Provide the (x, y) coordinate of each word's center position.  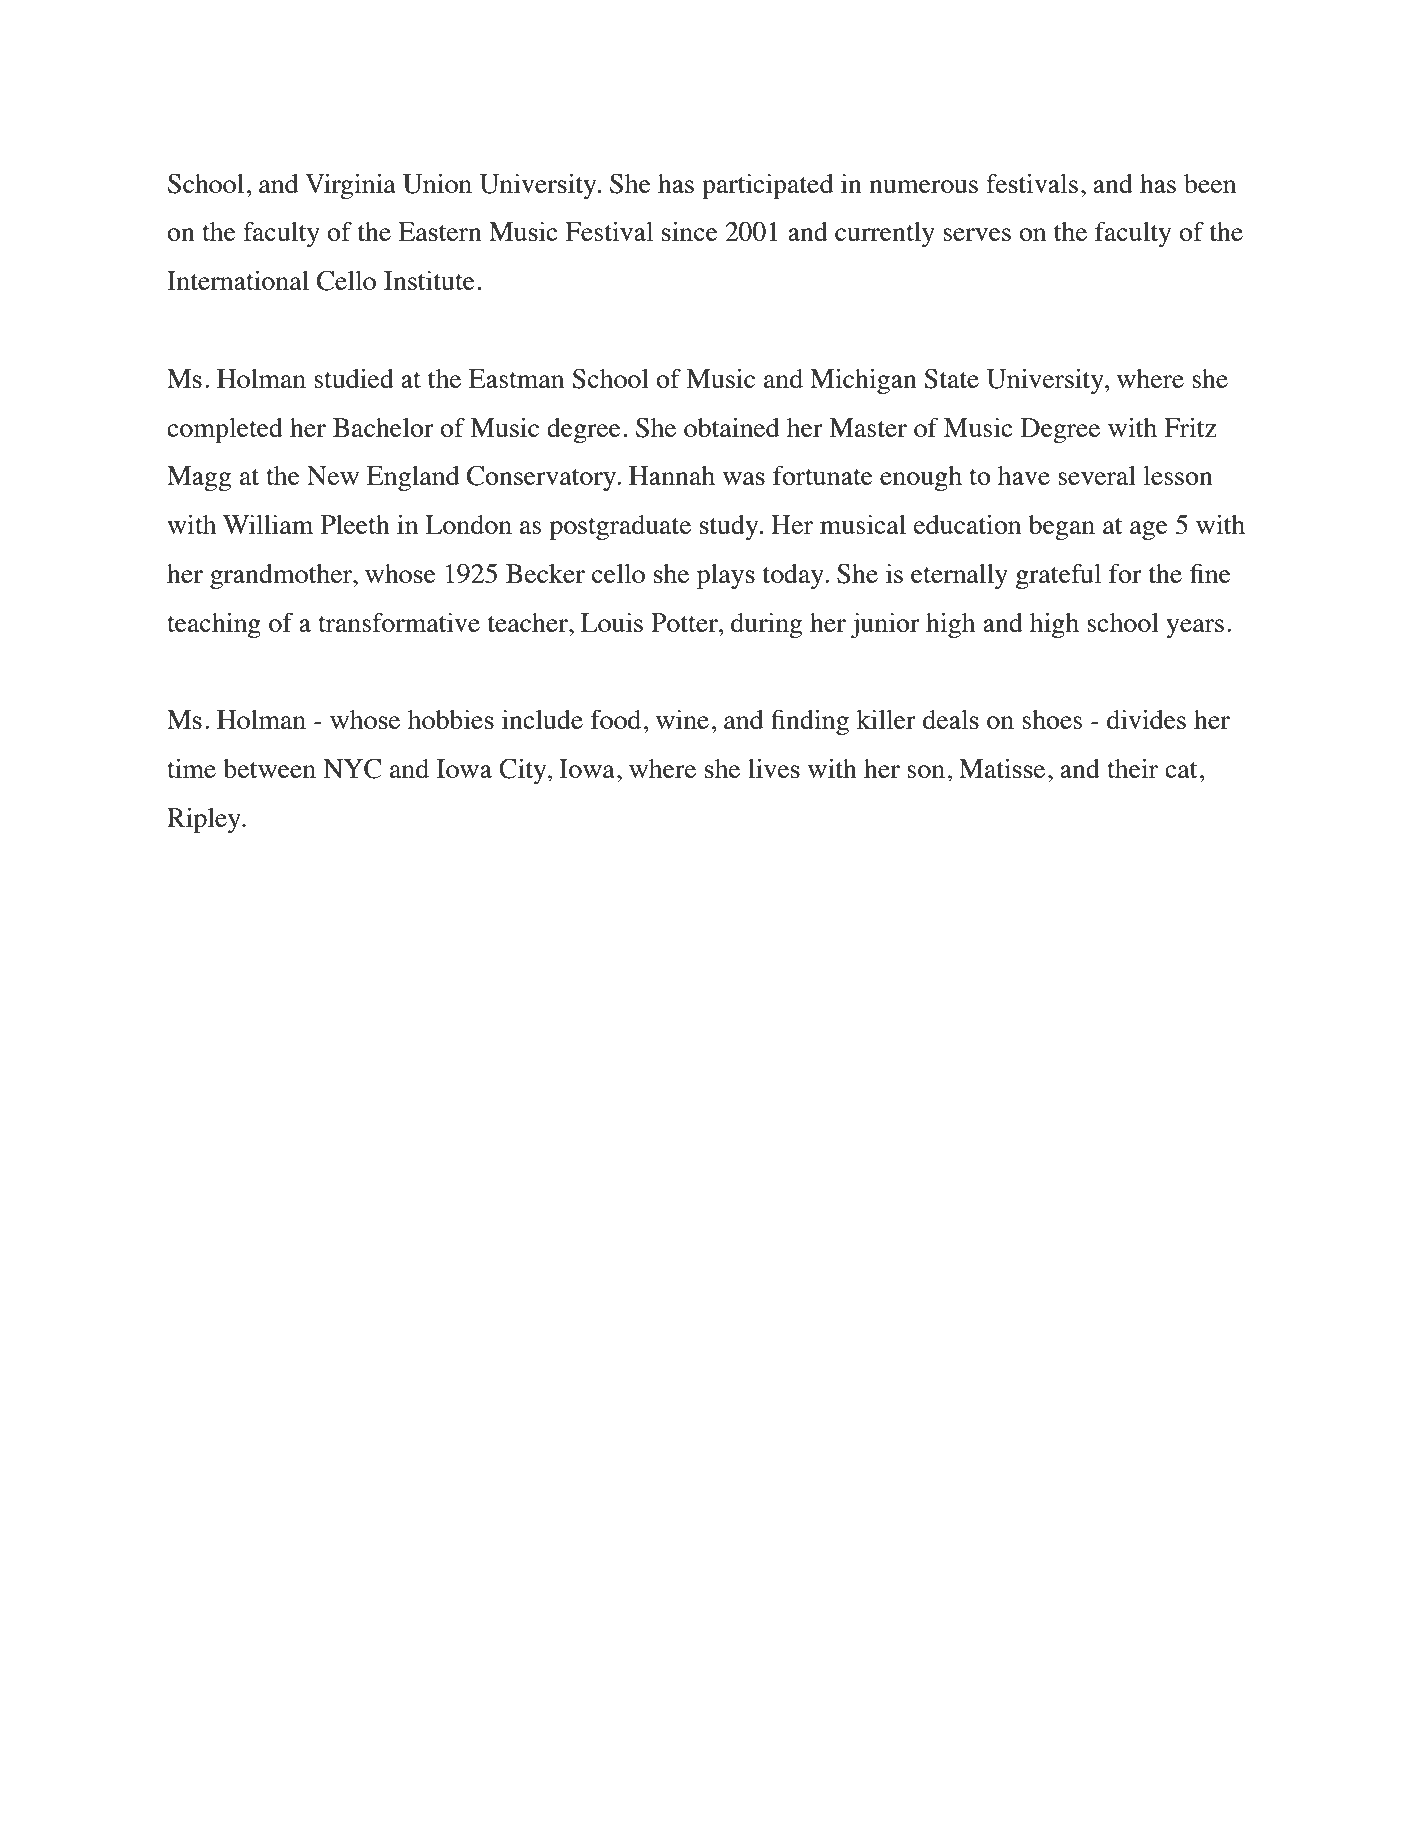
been (1210, 183)
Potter (685, 622)
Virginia (350, 186)
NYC (352, 769)
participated (768, 186)
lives (774, 768)
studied (354, 378)
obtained (732, 427)
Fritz (1190, 427)
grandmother (282, 576)
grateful (1058, 576)
